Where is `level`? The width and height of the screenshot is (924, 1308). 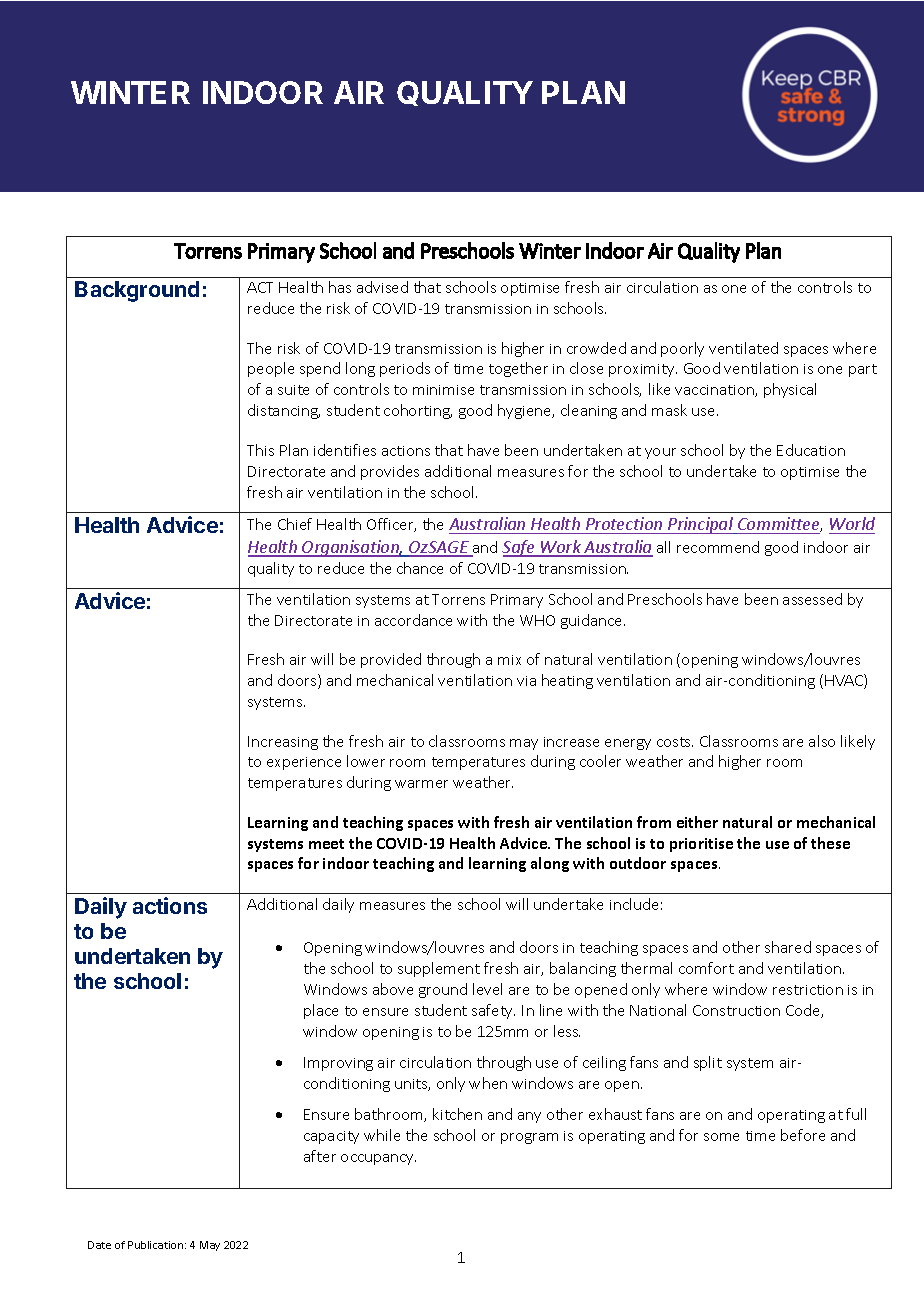 level is located at coordinates (487, 989).
